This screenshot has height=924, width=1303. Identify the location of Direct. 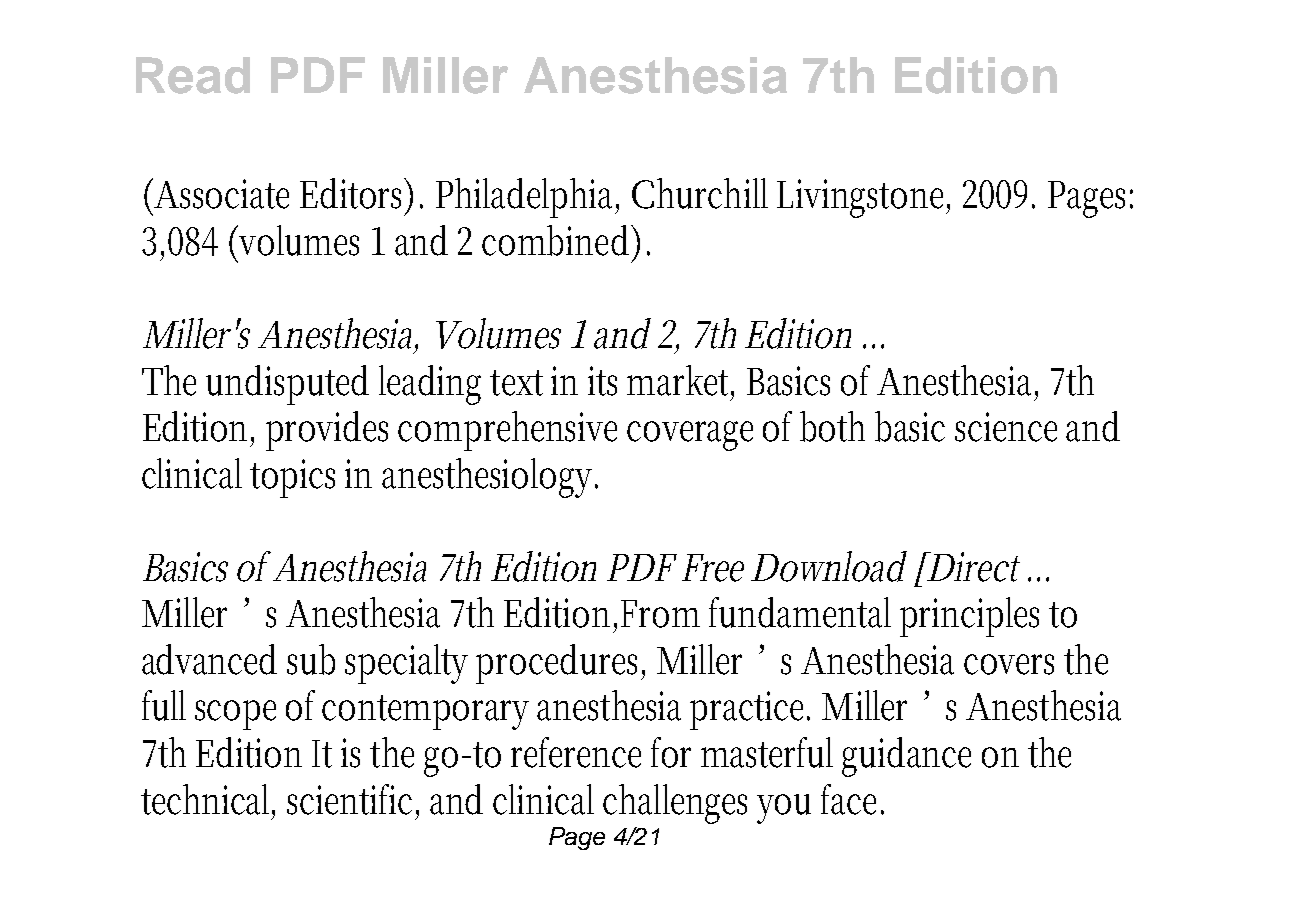
(973, 567).
